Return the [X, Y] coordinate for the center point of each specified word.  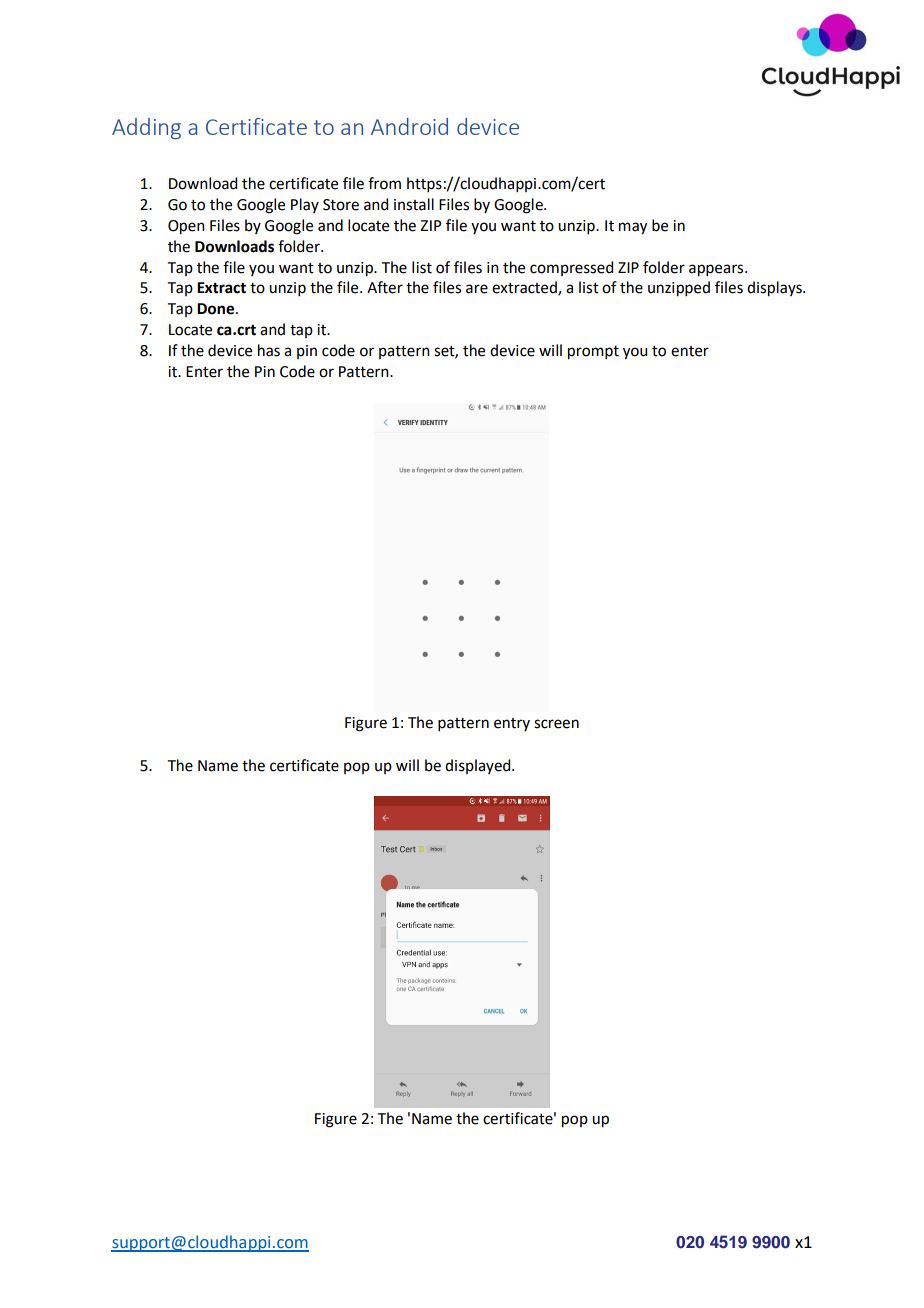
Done [217, 309]
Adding [146, 129]
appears [717, 270]
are [477, 289]
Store [341, 205]
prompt [593, 353]
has [269, 350]
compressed [571, 268]
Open [186, 227]
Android [409, 126]
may [633, 228]
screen [556, 724]
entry [512, 724]
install [414, 204]
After [385, 287]
